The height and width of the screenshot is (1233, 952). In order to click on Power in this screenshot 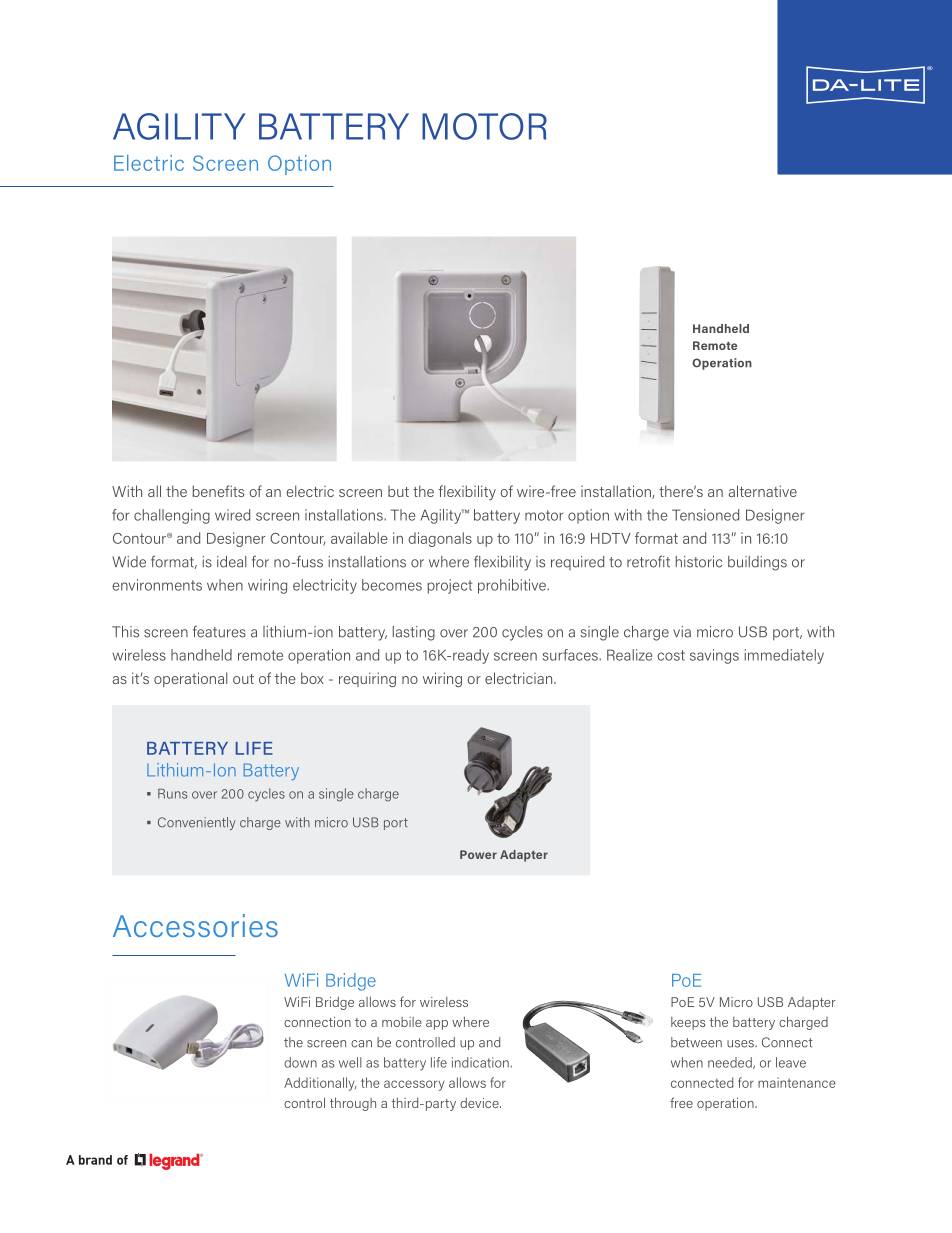, I will do `click(478, 854)`.
